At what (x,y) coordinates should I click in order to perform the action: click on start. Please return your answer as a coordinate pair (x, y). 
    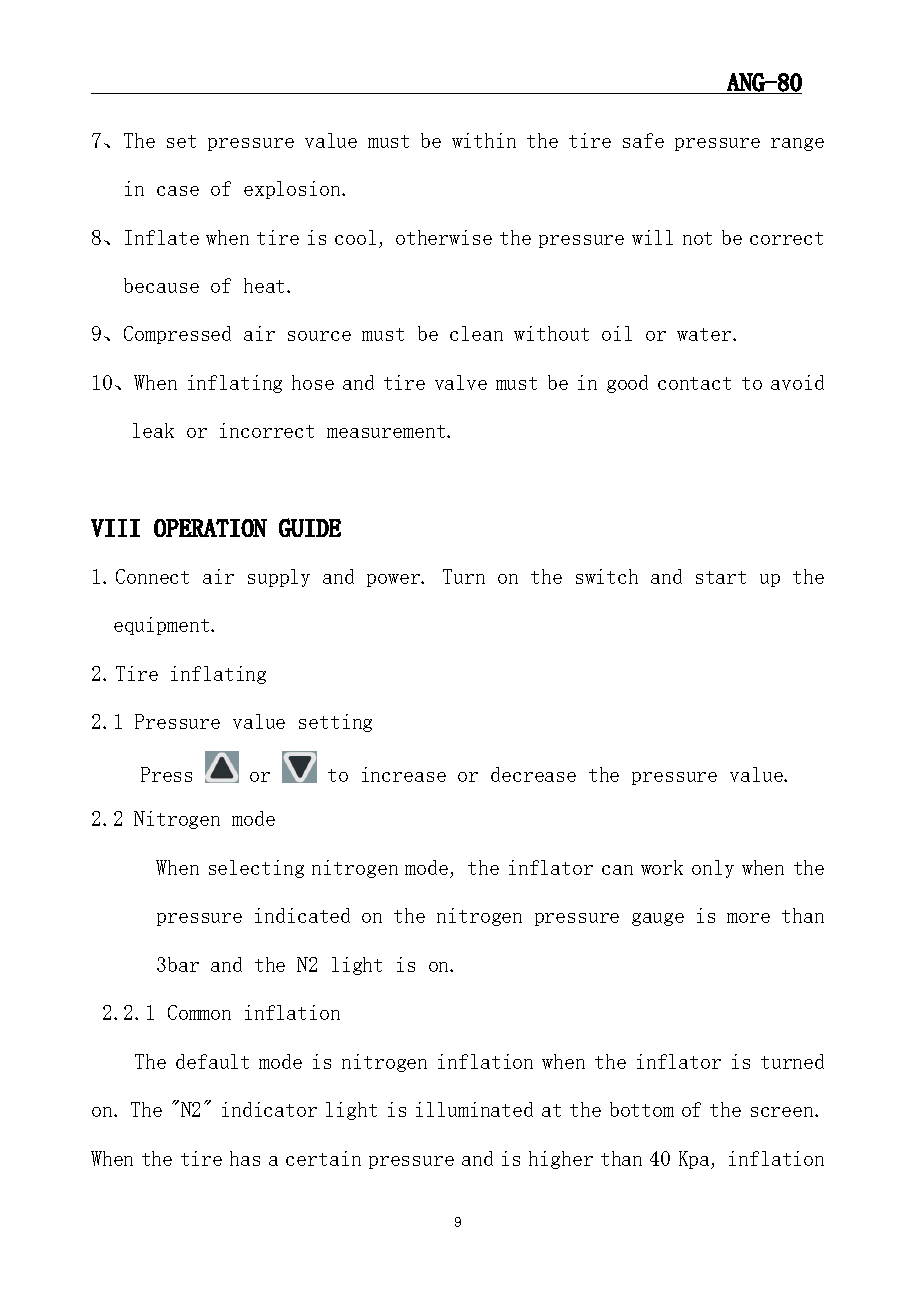
    Looking at the image, I should click on (721, 577).
